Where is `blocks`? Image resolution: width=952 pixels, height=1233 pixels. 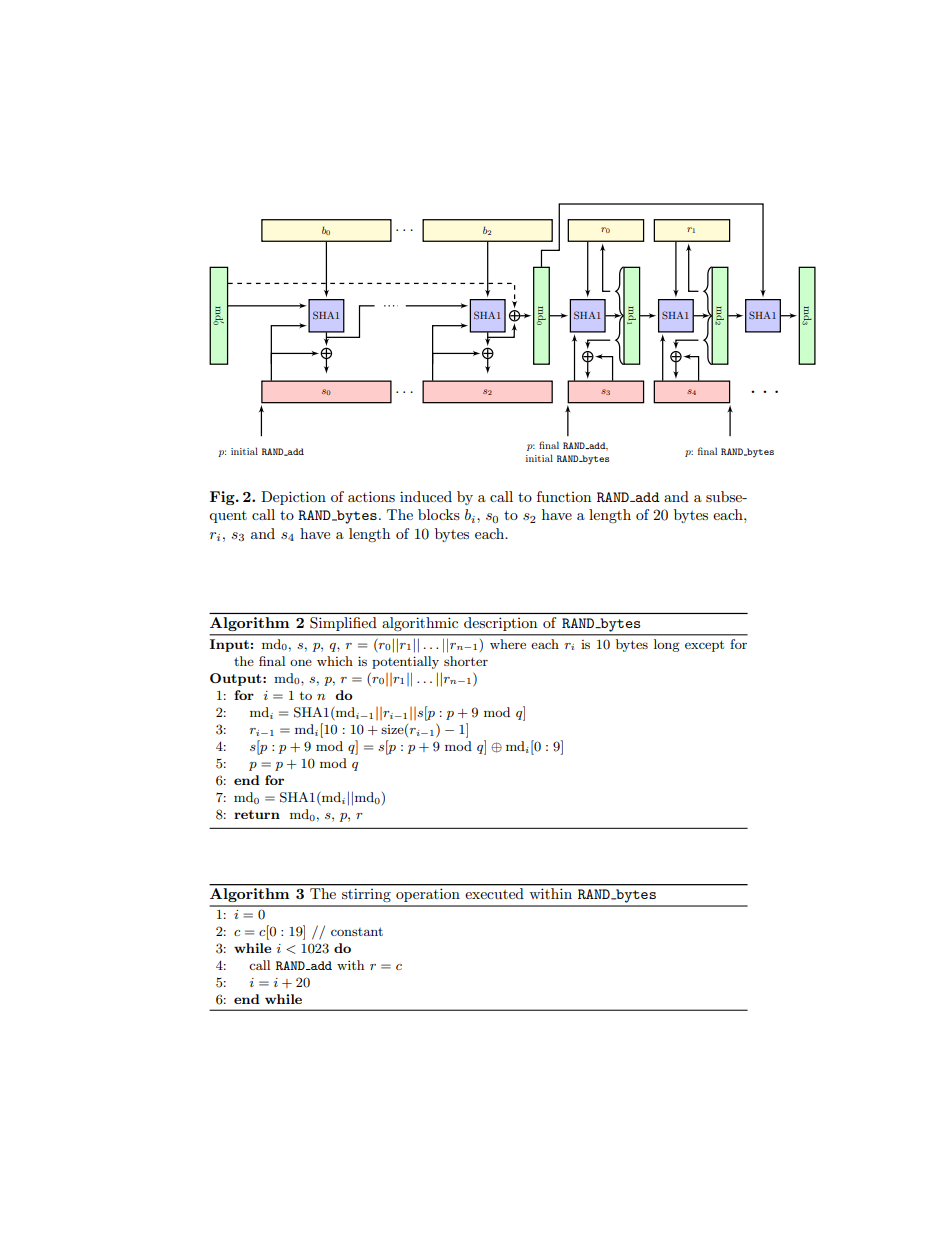
blocks is located at coordinates (439, 514).
